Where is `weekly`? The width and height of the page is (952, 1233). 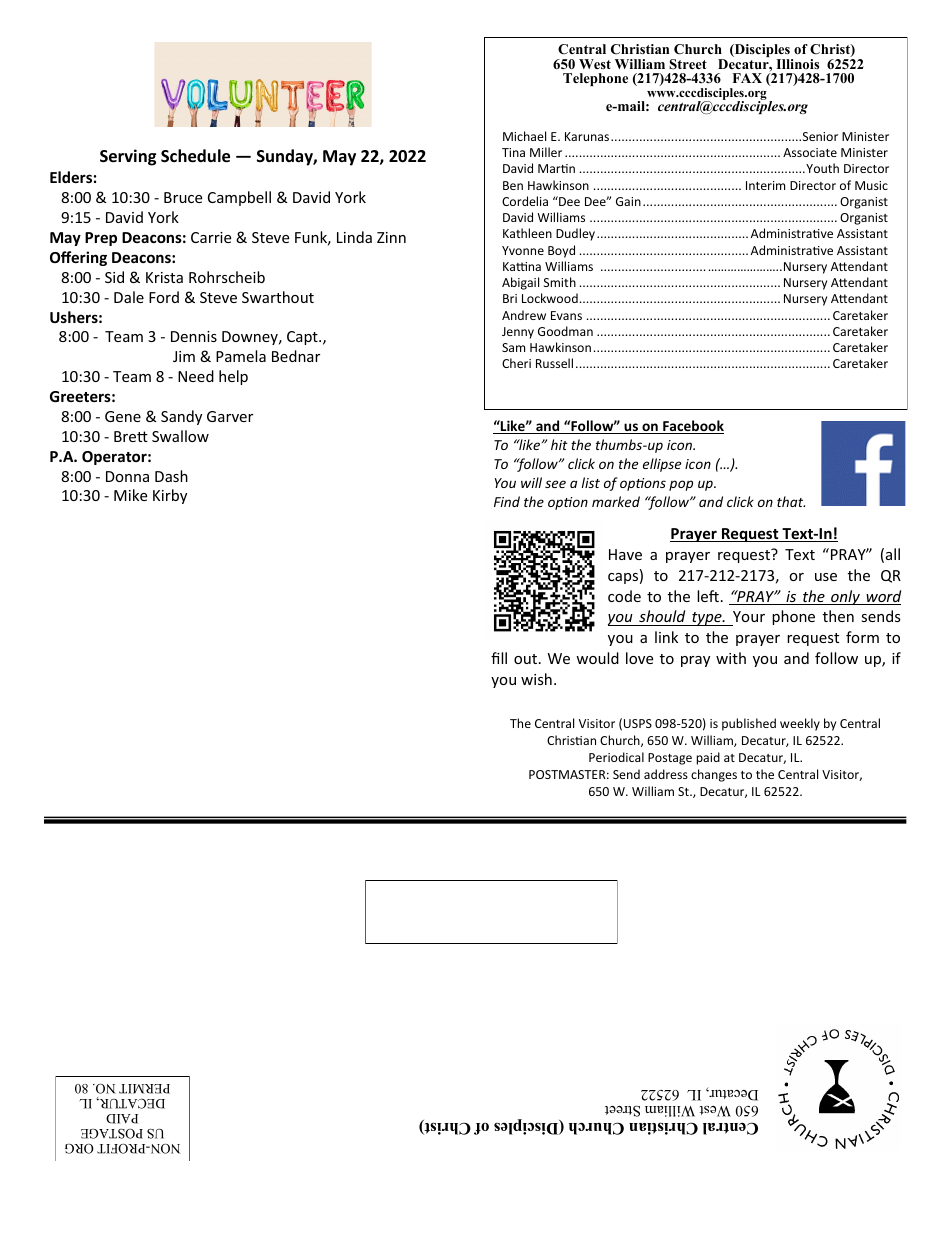 weekly is located at coordinates (800, 724).
